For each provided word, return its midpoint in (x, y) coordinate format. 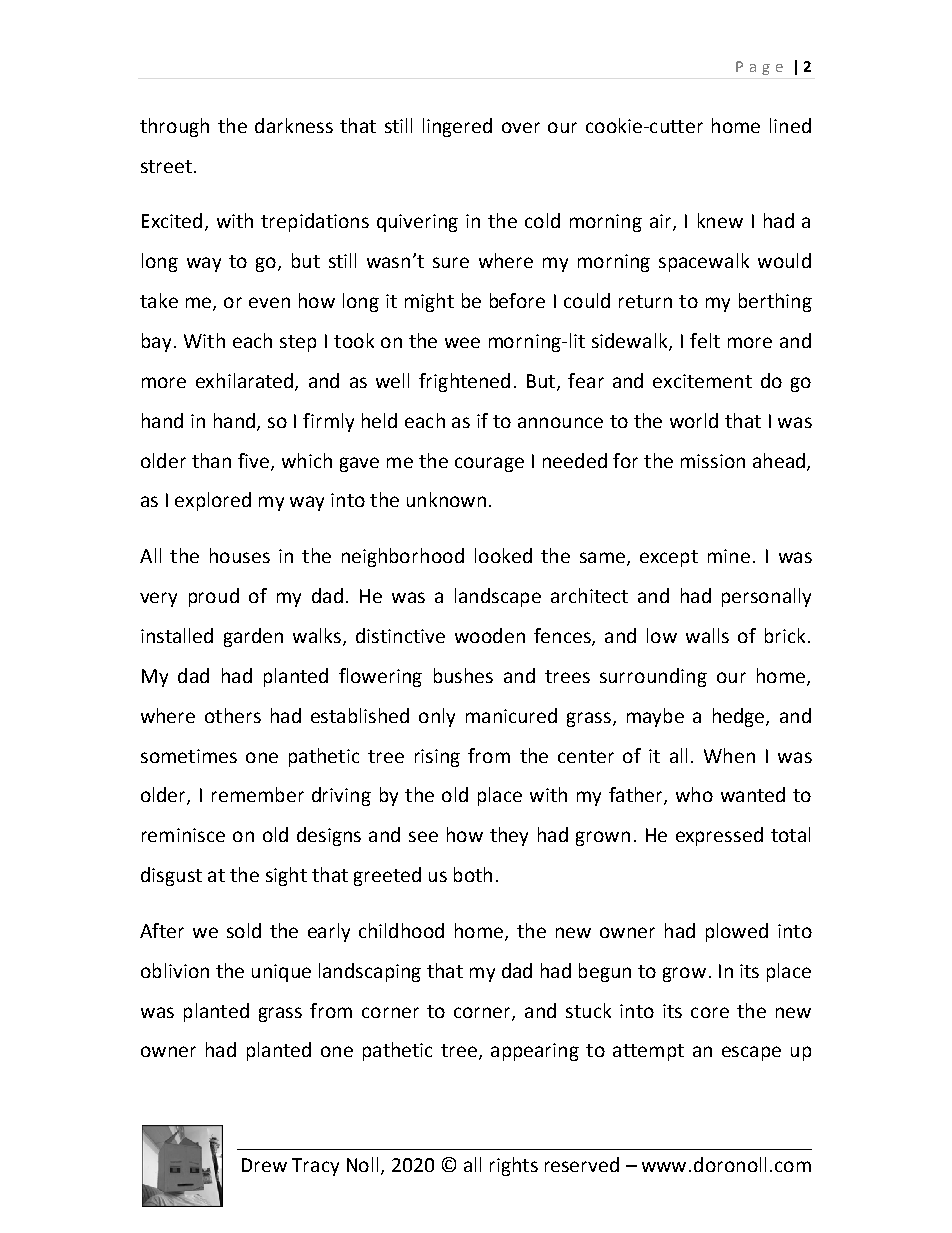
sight (286, 876)
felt (705, 340)
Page (759, 68)
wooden (490, 635)
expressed (719, 836)
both (473, 874)
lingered (457, 127)
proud (214, 597)
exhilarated (244, 380)
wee (462, 342)
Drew (264, 1165)
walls (707, 635)
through (174, 127)
